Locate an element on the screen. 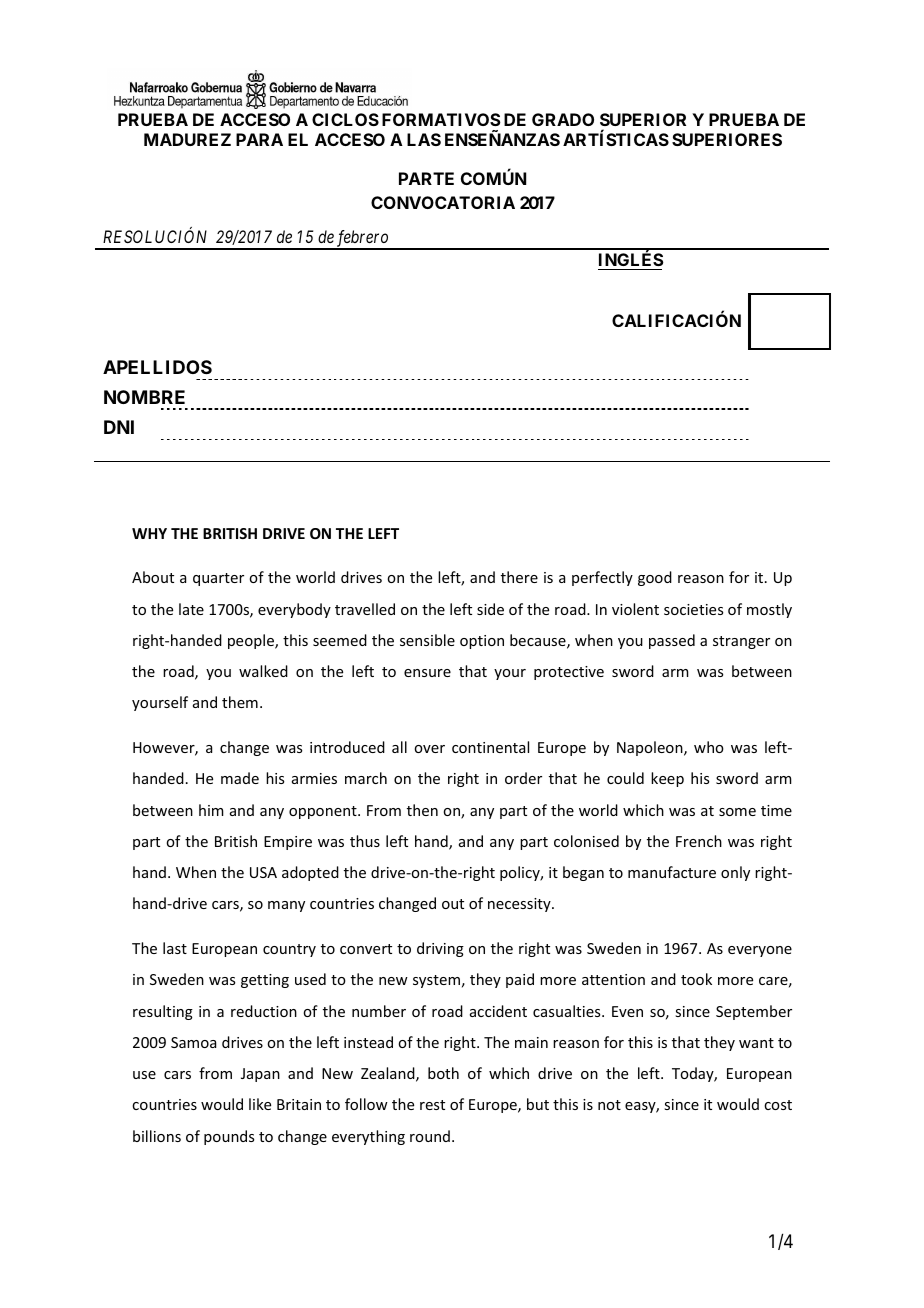  febrero is located at coordinates (362, 239).
